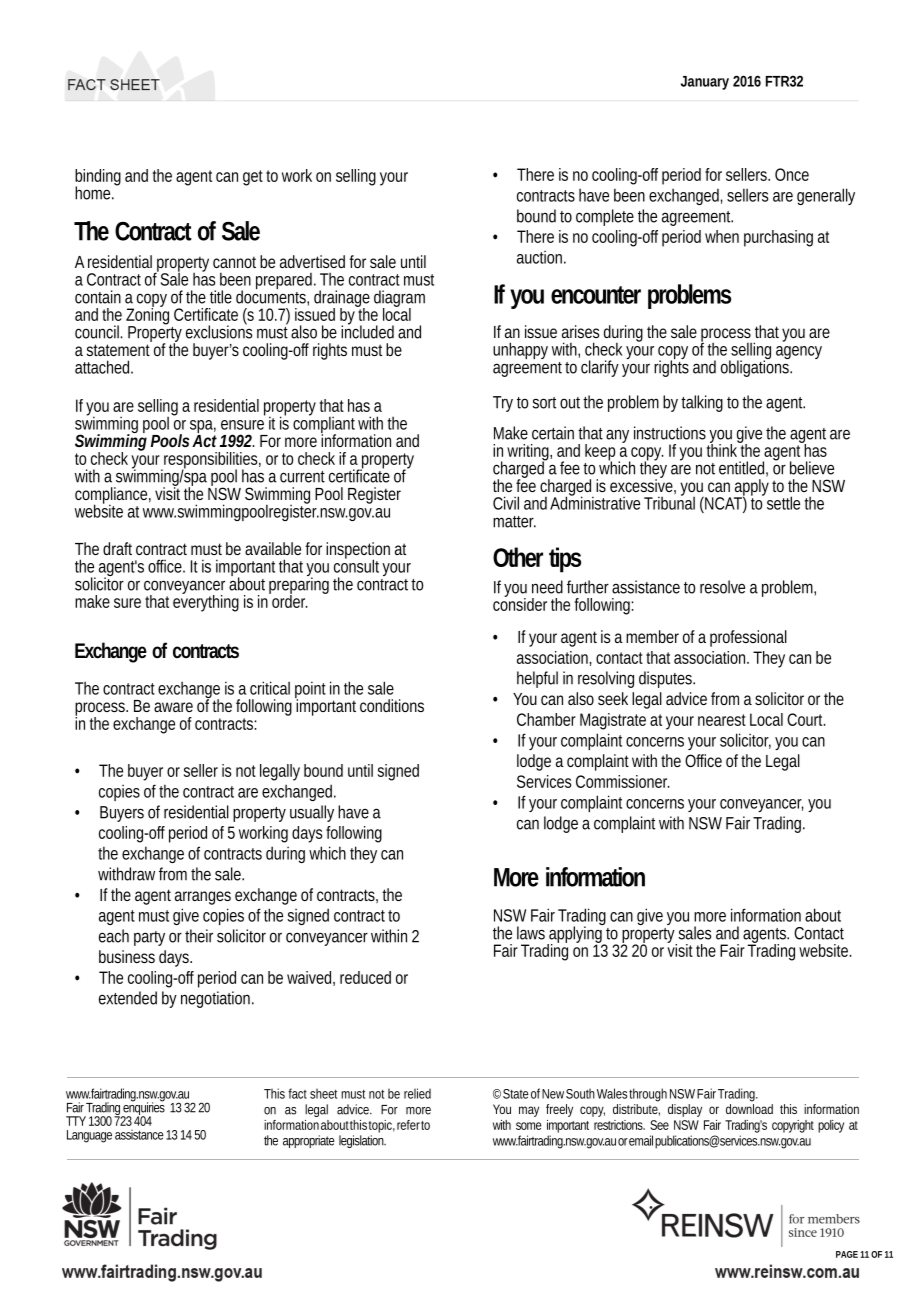 This screenshot has height=1308, width=924. I want to click on Try, so click(503, 404).
